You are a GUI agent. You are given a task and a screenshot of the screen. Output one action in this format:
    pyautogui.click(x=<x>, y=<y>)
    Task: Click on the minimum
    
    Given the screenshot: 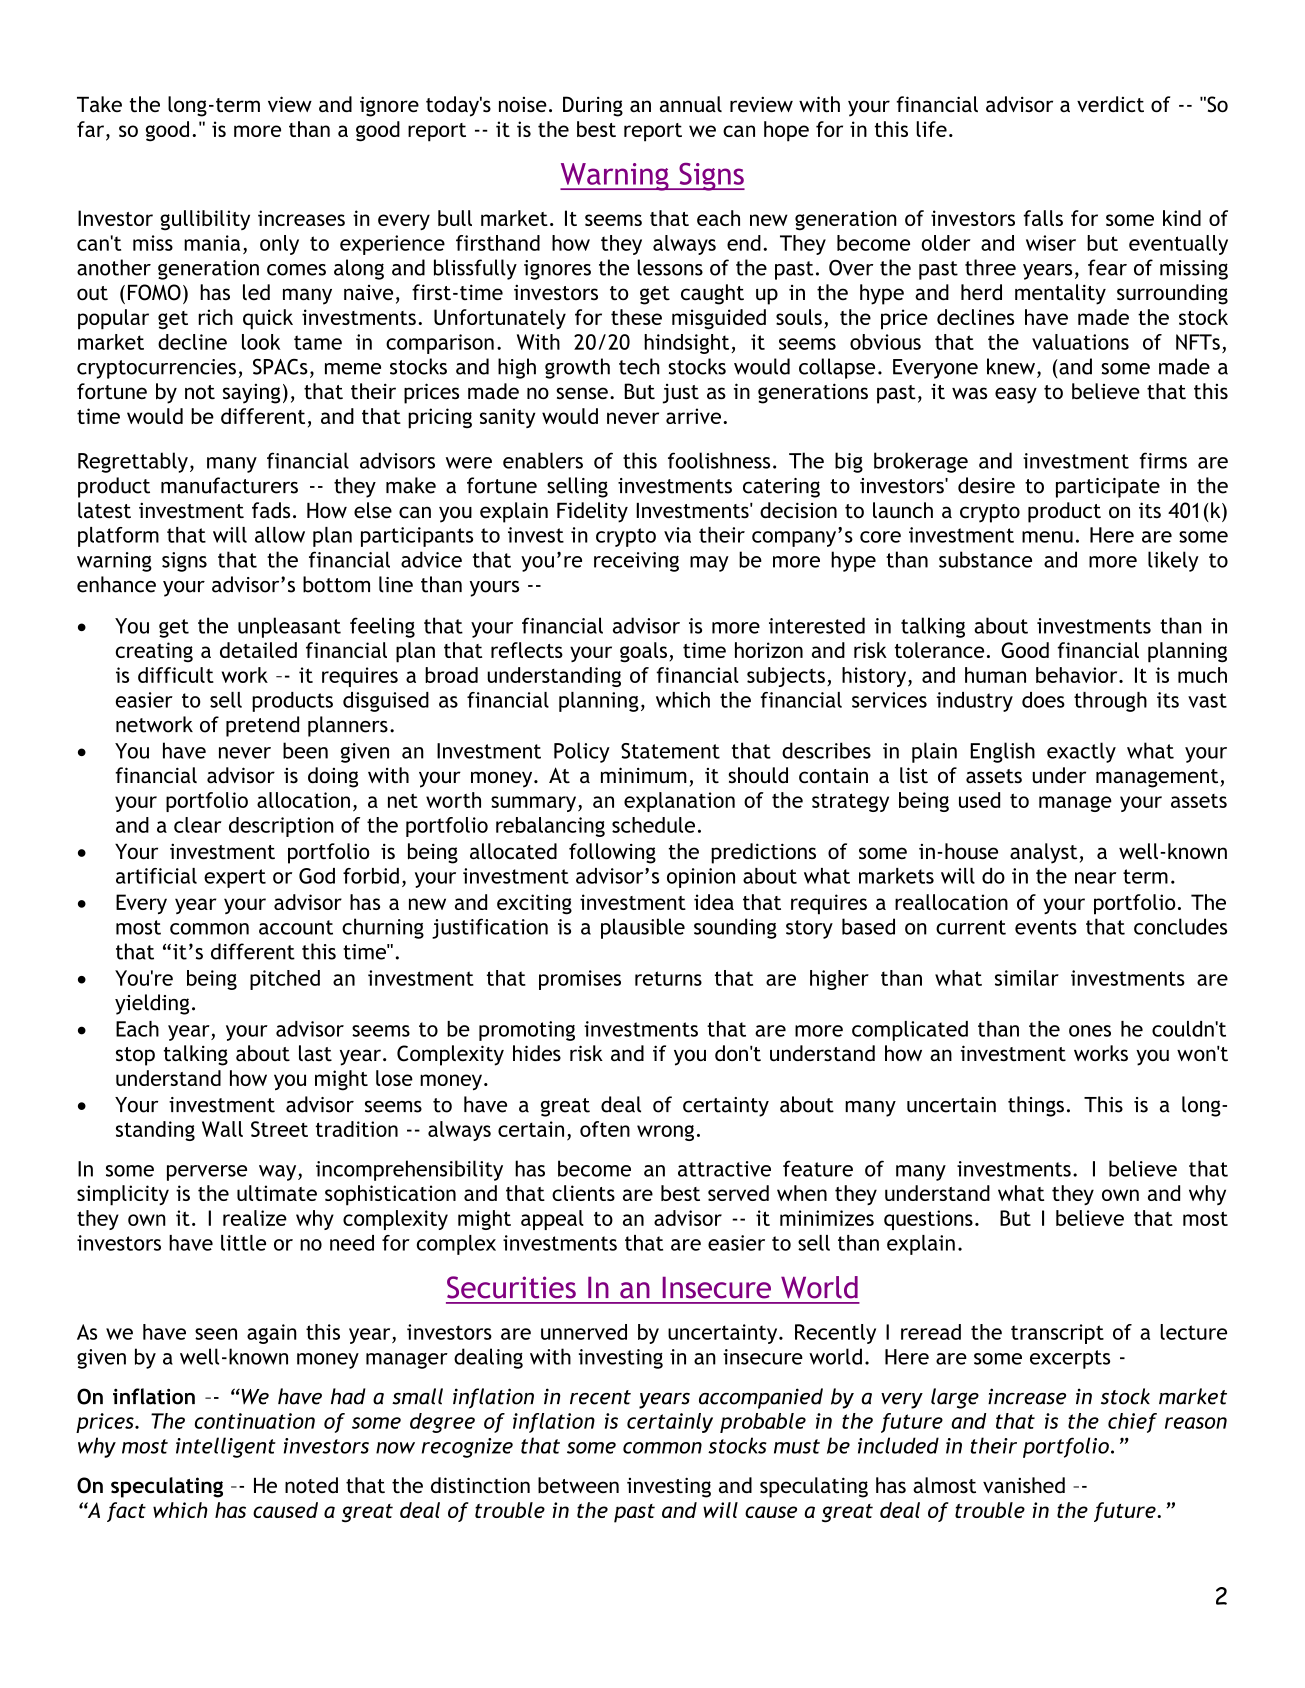 What is the action you would take?
    pyautogui.click(x=644, y=775)
